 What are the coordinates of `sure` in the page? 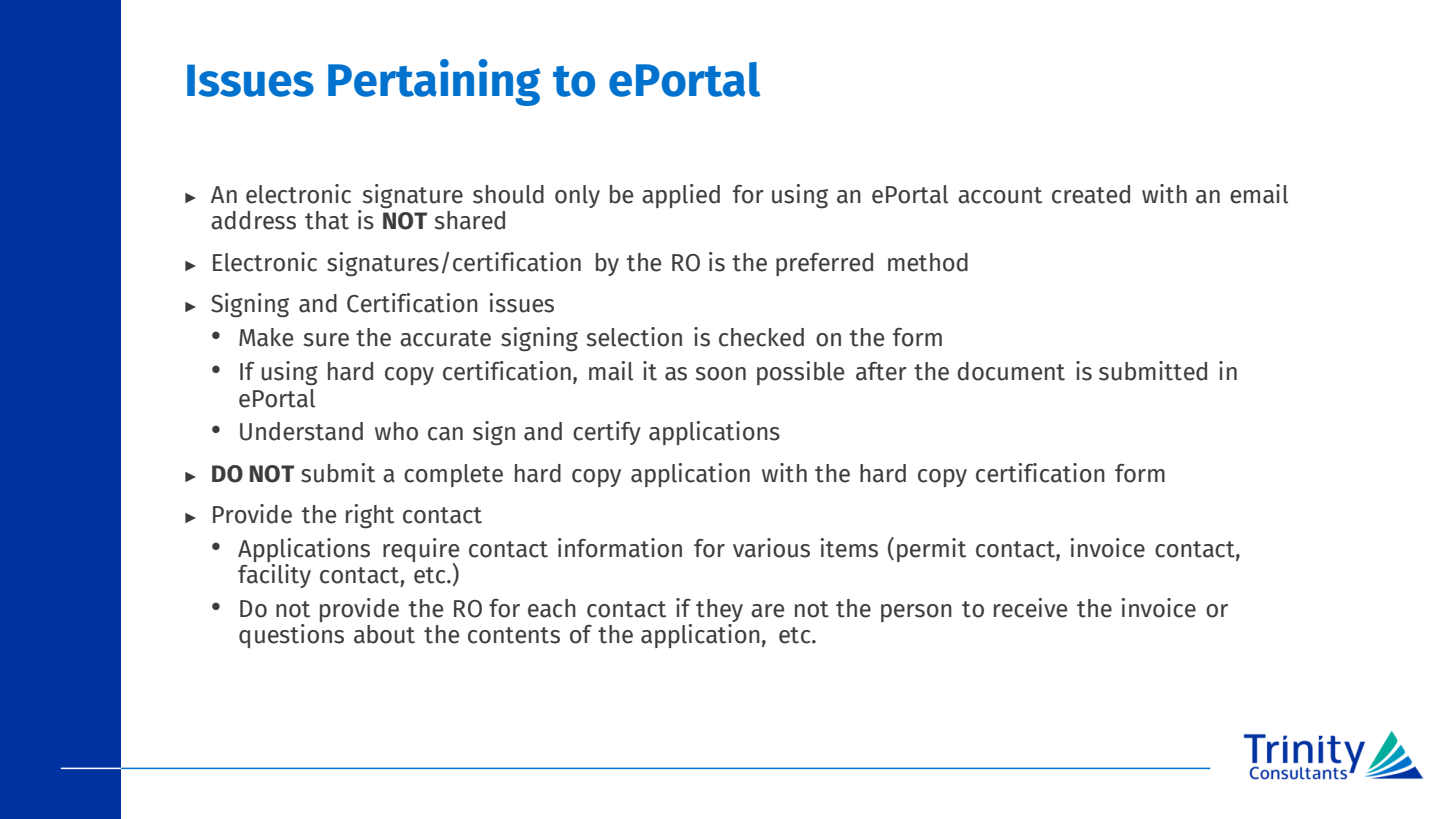 It's located at (326, 340).
